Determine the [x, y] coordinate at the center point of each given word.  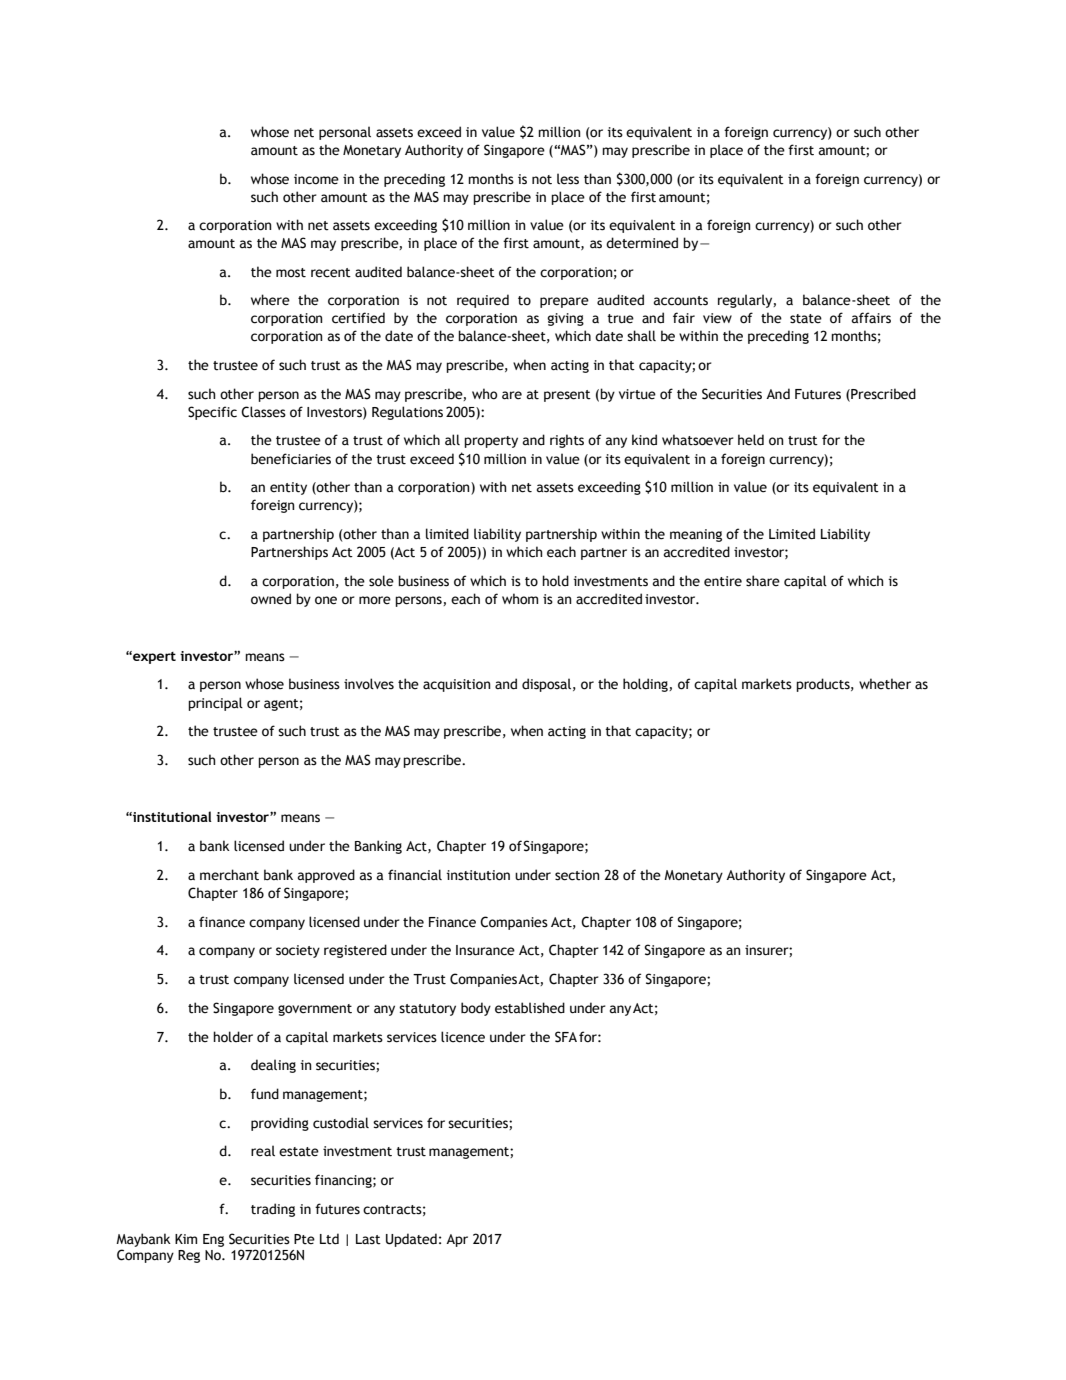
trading [273, 1210]
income [316, 179]
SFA [566, 1037]
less [568, 179]
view [717, 318]
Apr [457, 1240]
